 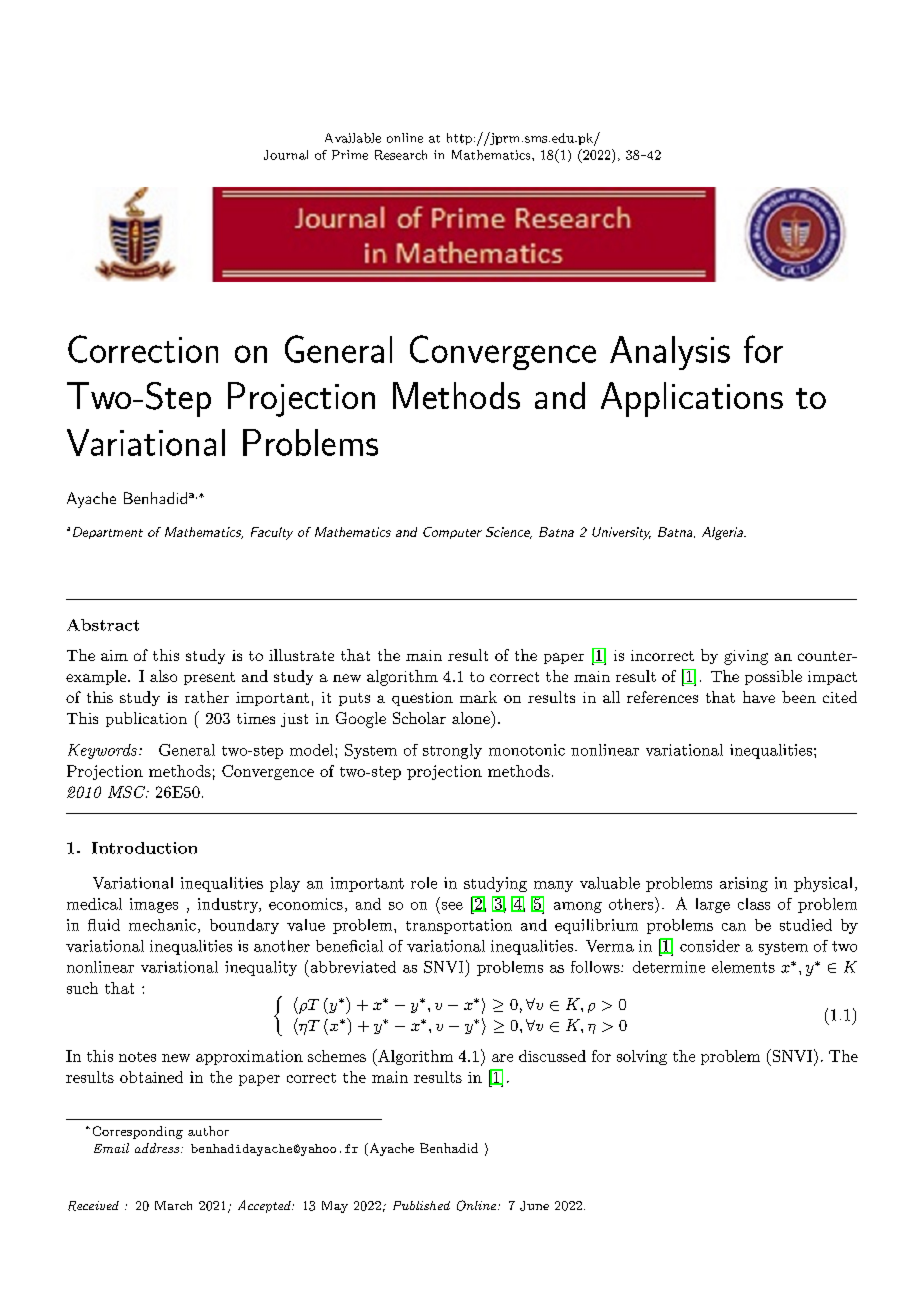 What do you see at coordinates (286, 155) in the screenshot?
I see `Journal` at bounding box center [286, 155].
